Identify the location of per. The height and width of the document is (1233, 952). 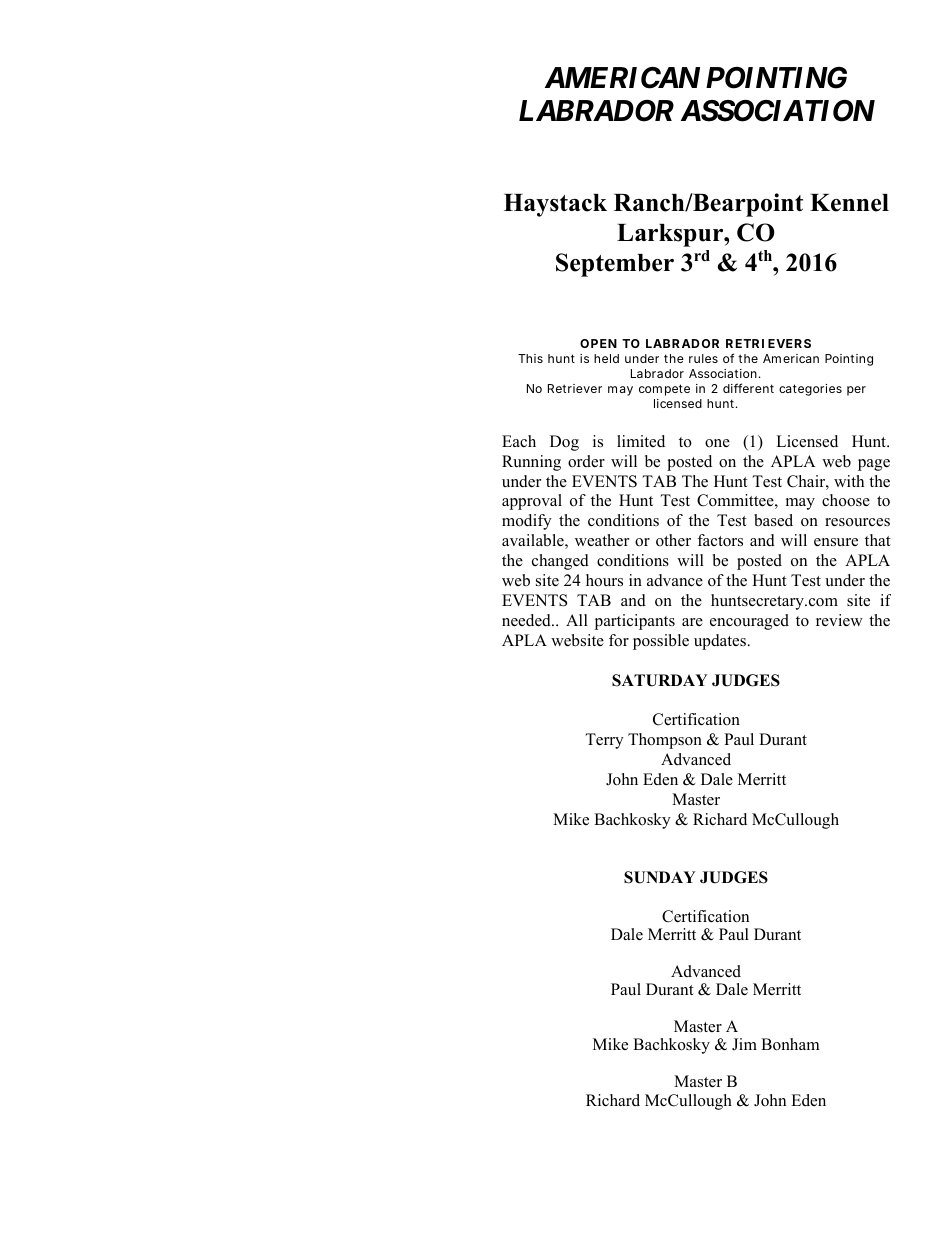
(856, 391).
